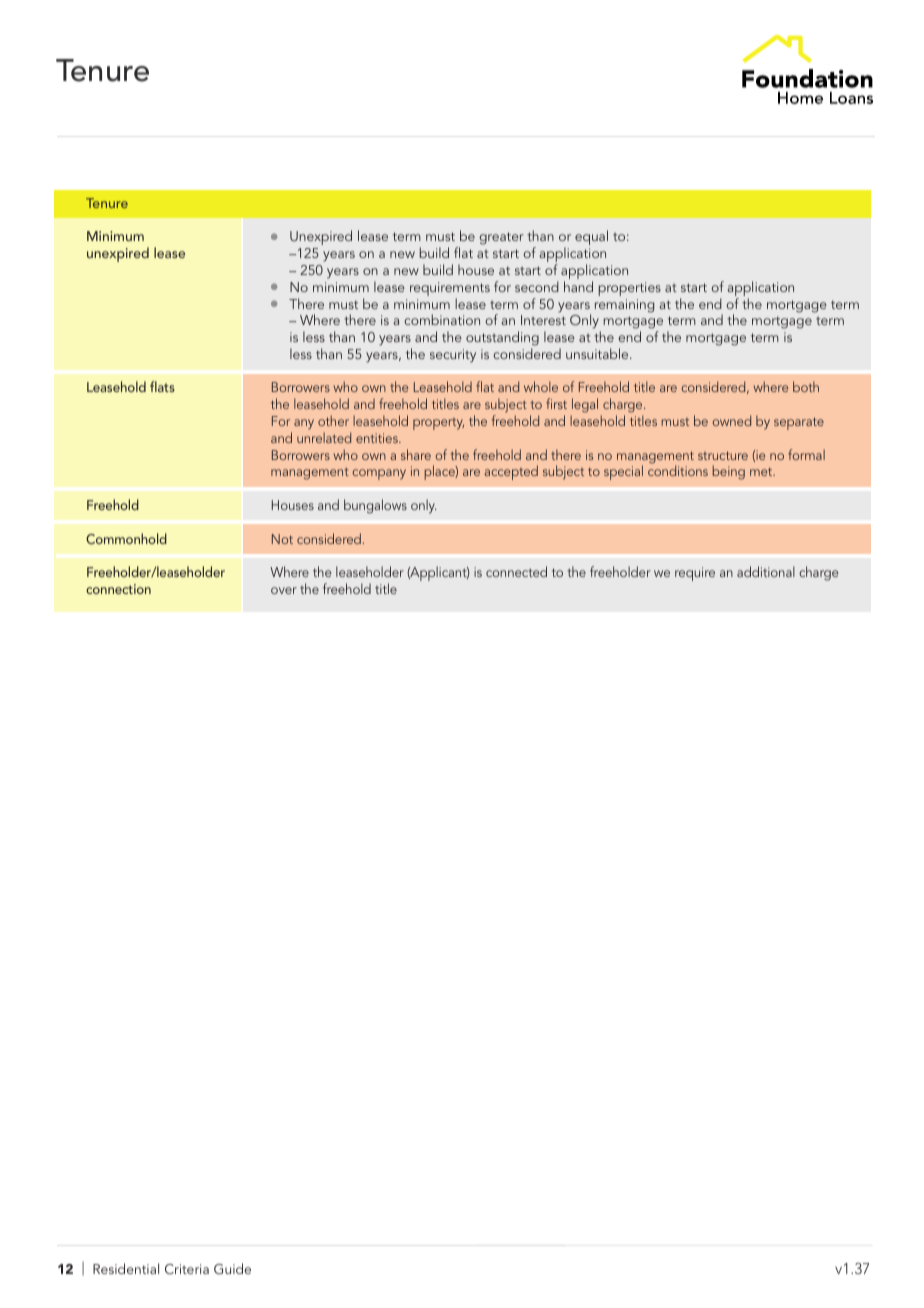 The image size is (924, 1308). I want to click on additional, so click(766, 571).
